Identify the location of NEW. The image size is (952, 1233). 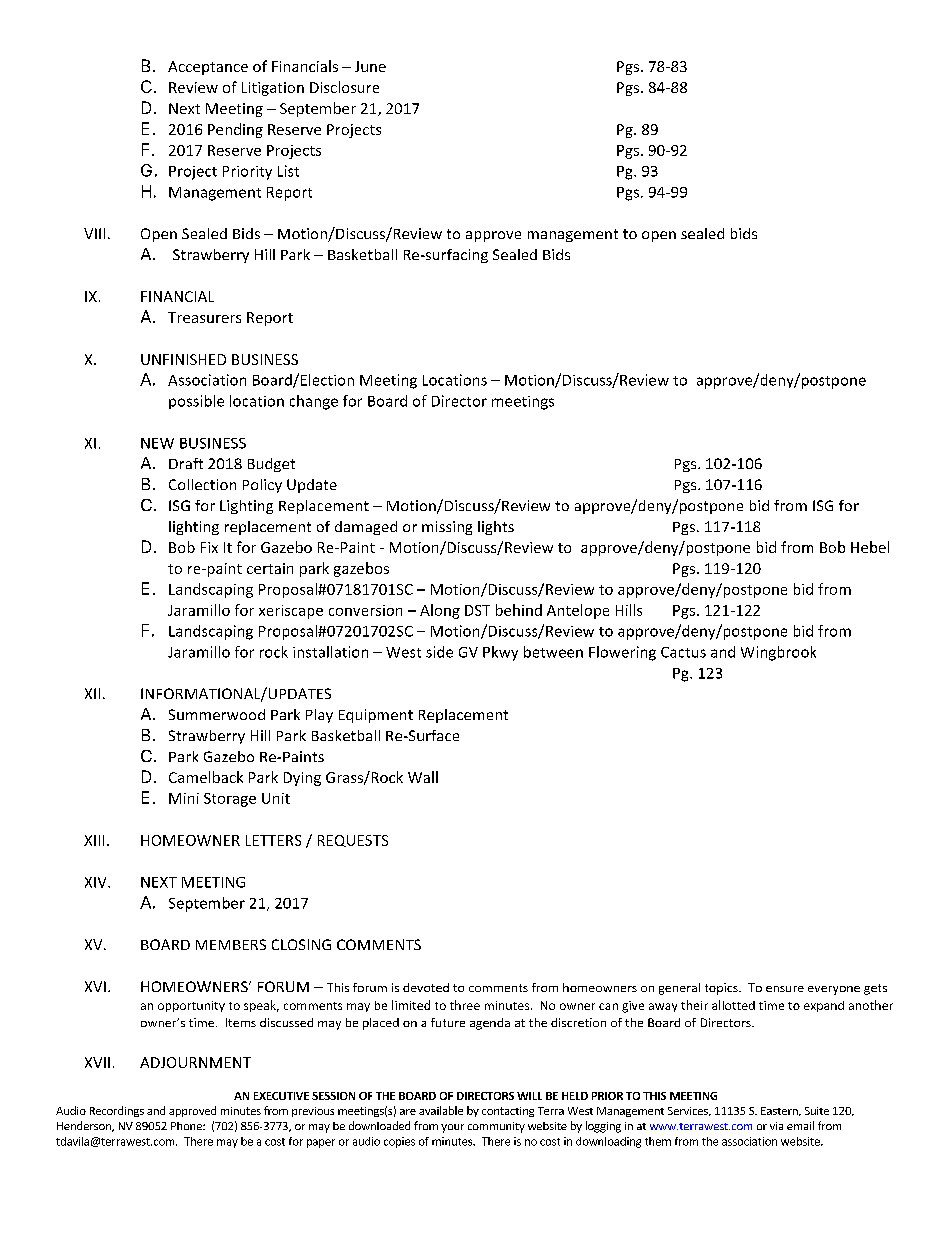
(157, 443).
